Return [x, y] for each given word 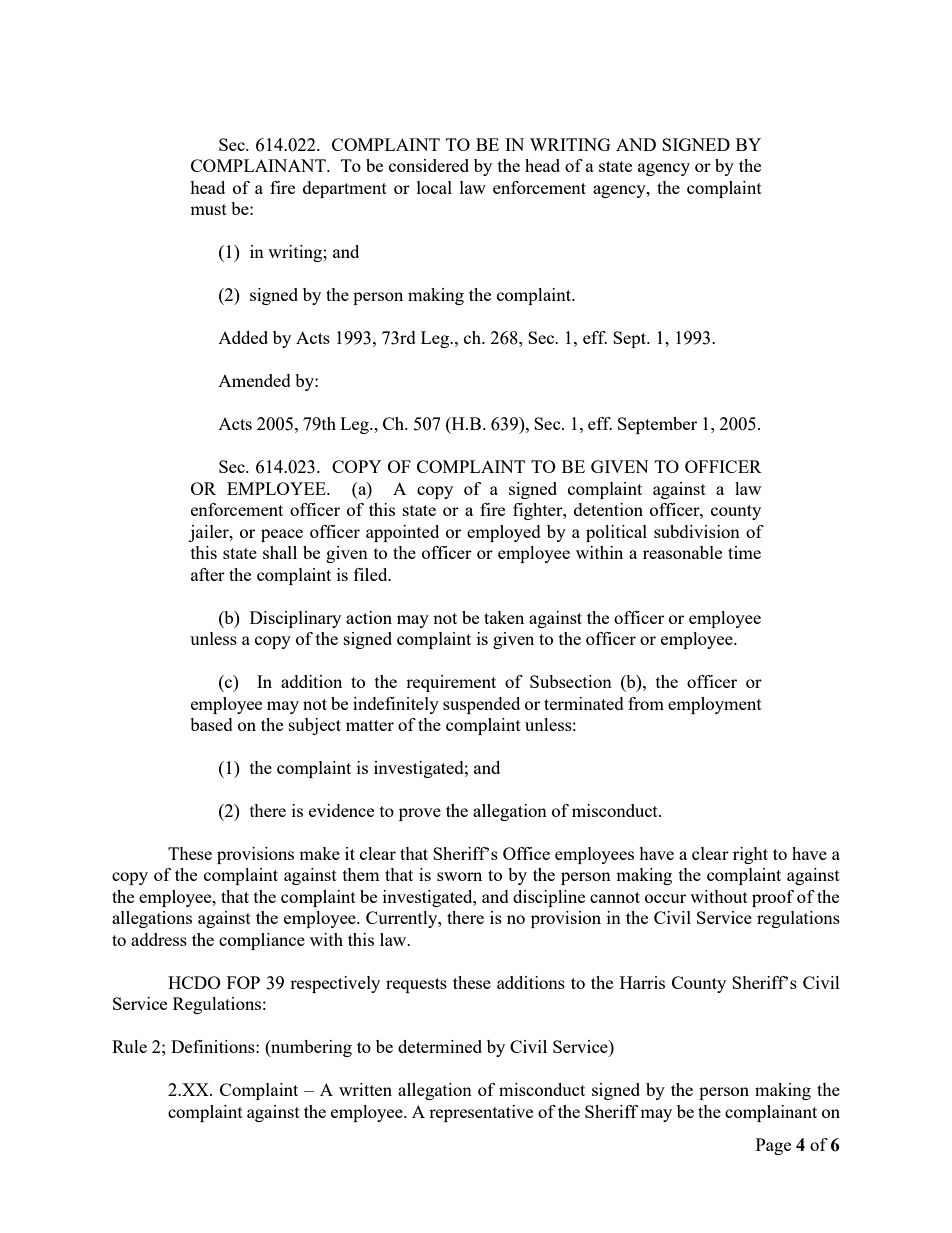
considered [429, 165]
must [208, 209]
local [434, 187]
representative [481, 1113]
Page [773, 1146]
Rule [129, 1046]
